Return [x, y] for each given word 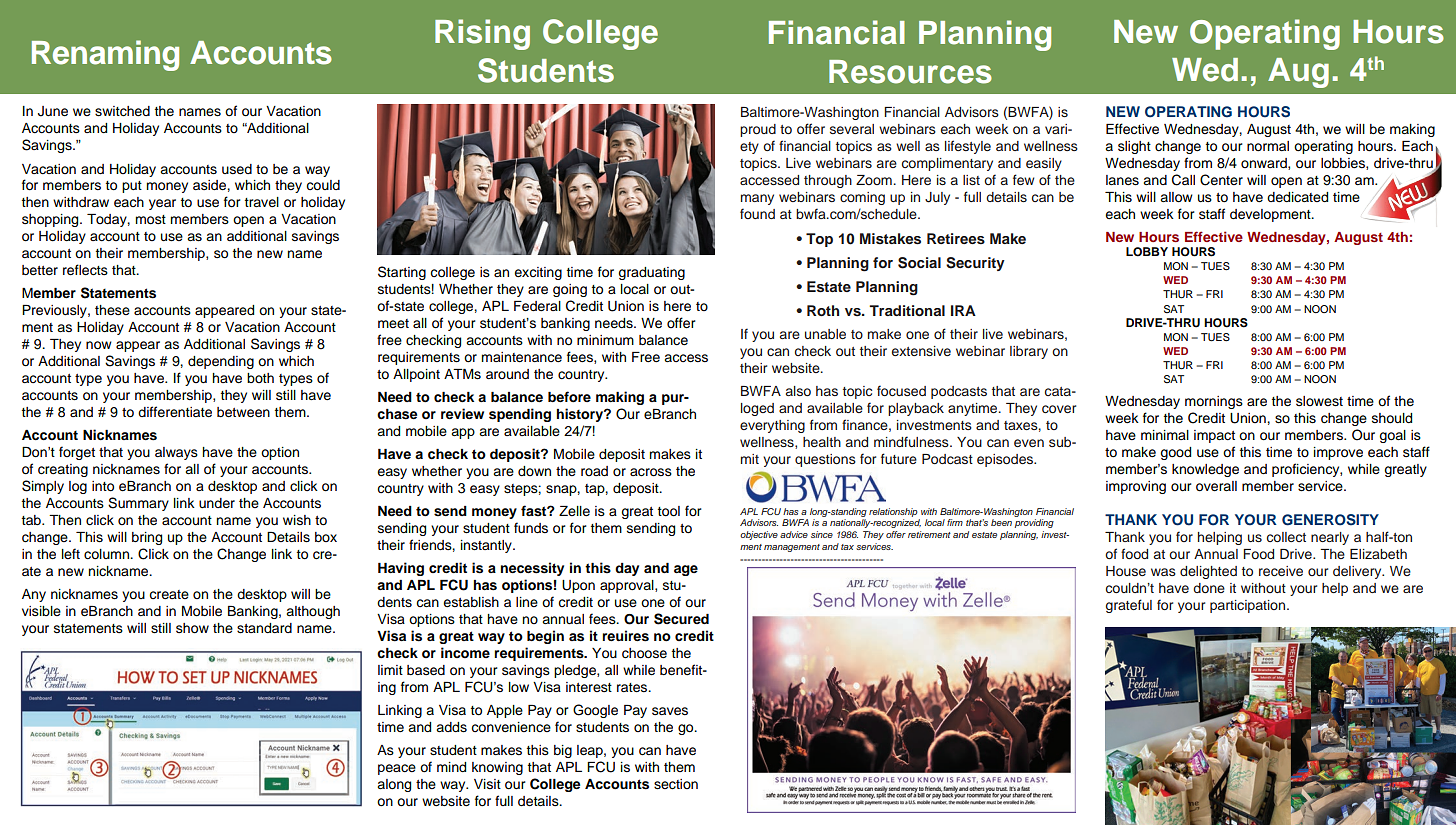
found [757, 213]
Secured [681, 619]
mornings [1214, 402]
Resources [910, 72]
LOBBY [1147, 252]
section [676, 784]
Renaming [105, 55]
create [169, 594]
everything [772, 426]
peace [397, 769]
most [150, 220]
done [1209, 588]
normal [1268, 146]
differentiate [175, 412]
